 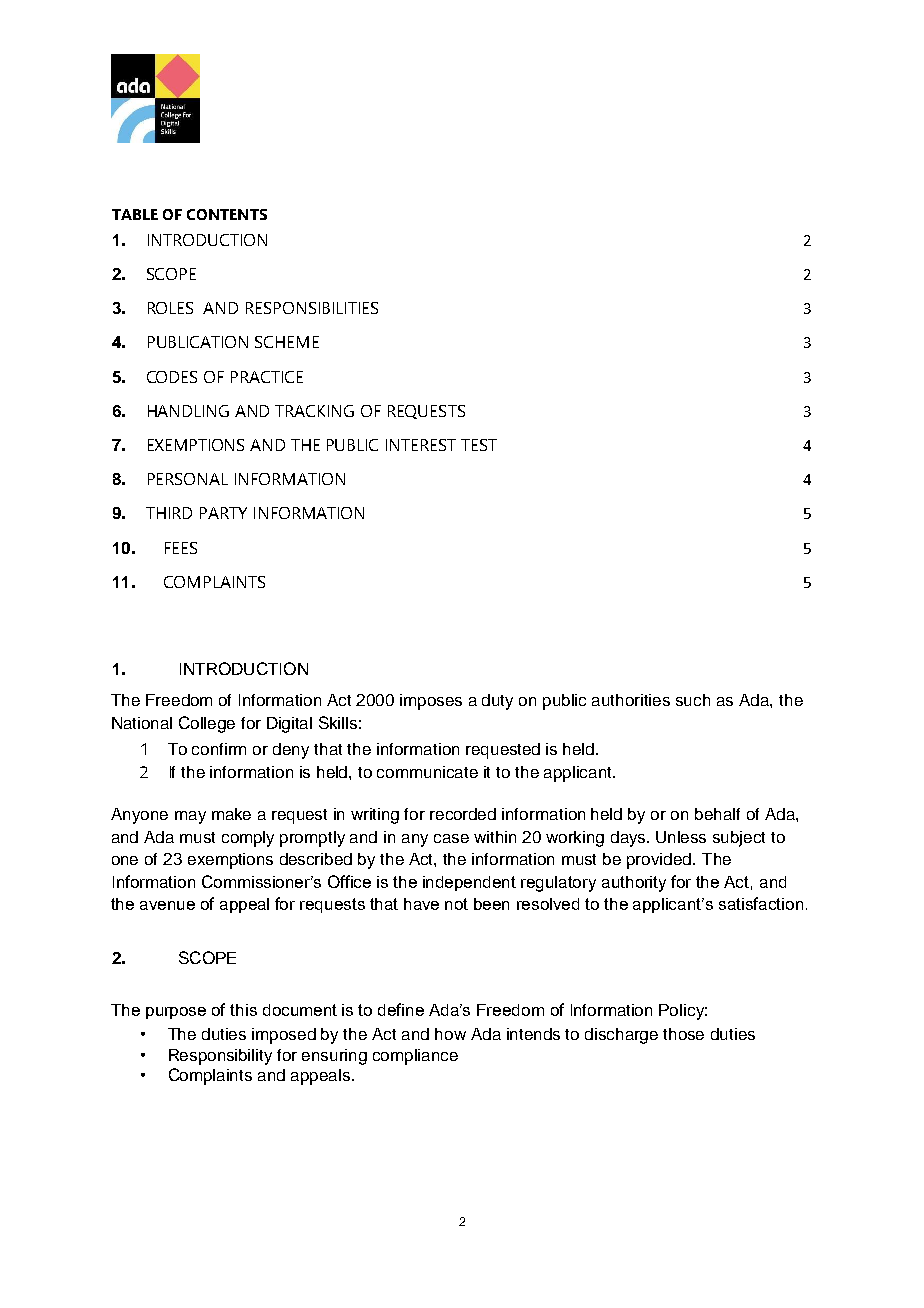 What do you see at coordinates (227, 214) in the screenshot?
I see `CONTENTS` at bounding box center [227, 214].
